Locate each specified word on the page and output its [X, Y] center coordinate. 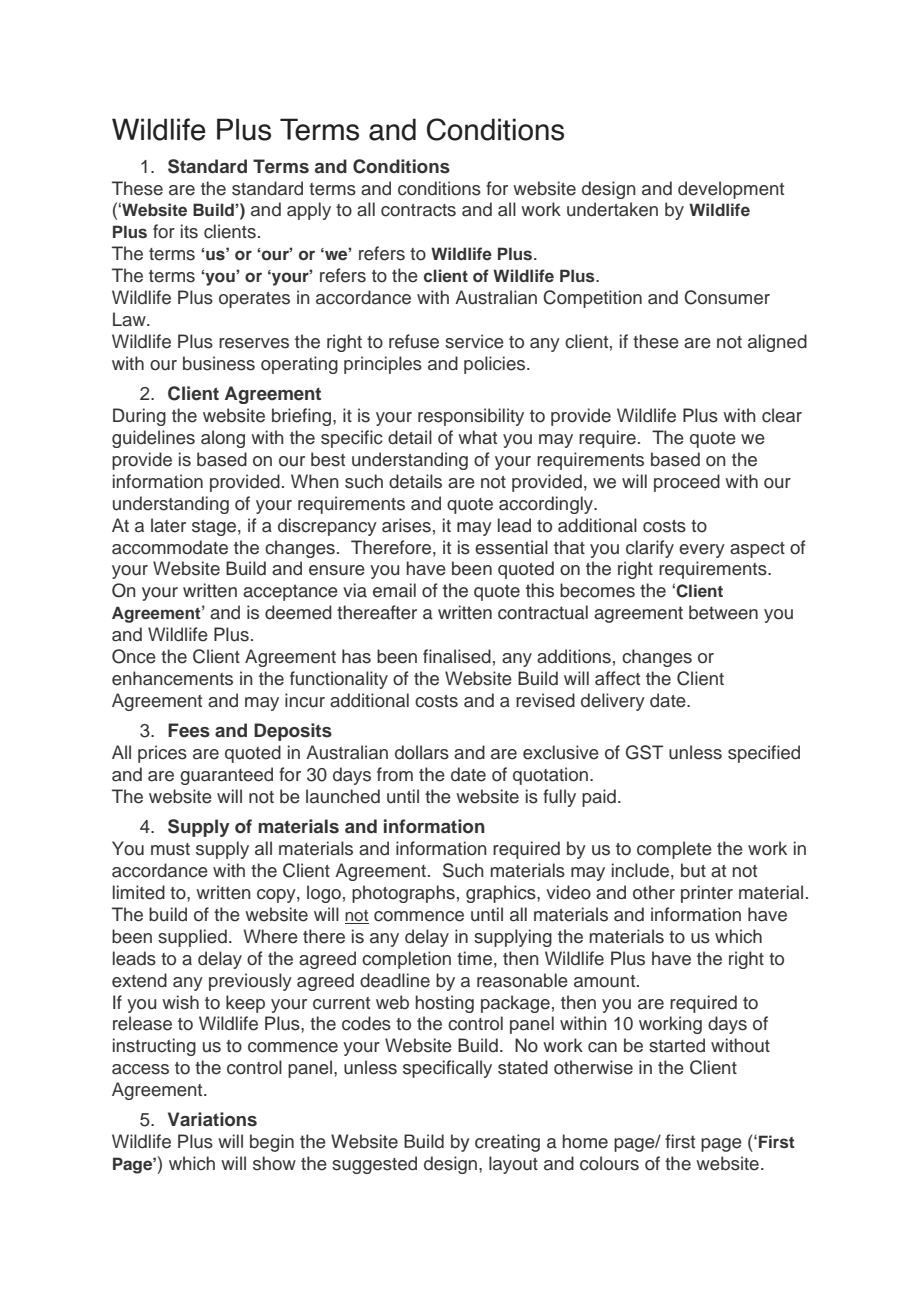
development [731, 190]
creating [507, 1143]
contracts [418, 210]
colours [609, 1163]
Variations [212, 1119]
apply [309, 211]
